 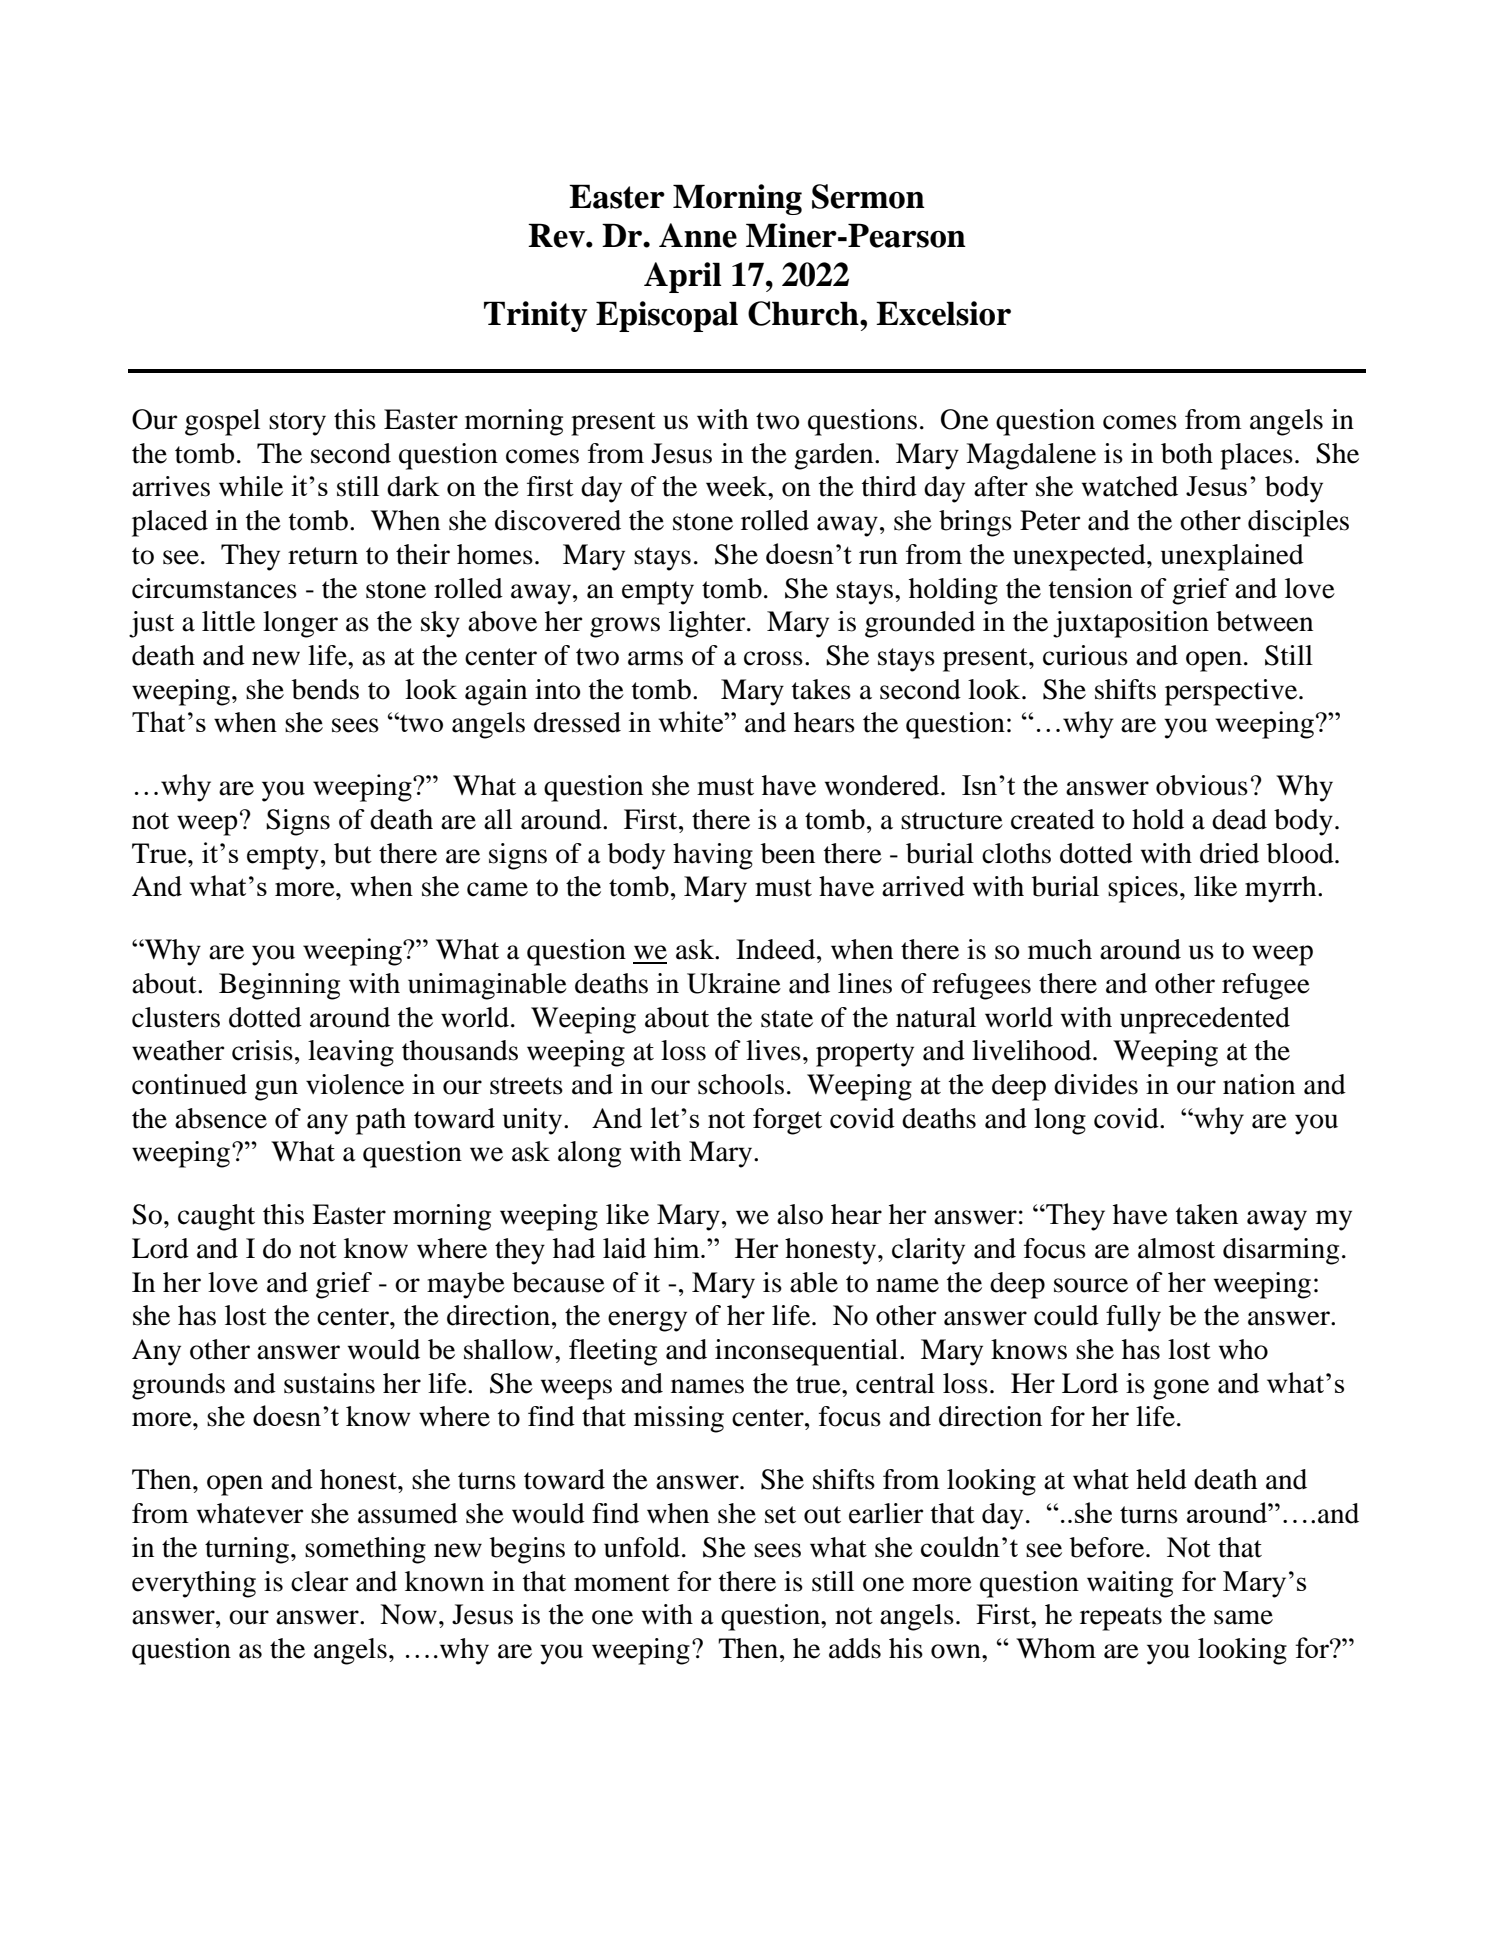 I want to click on return, so click(x=323, y=556).
